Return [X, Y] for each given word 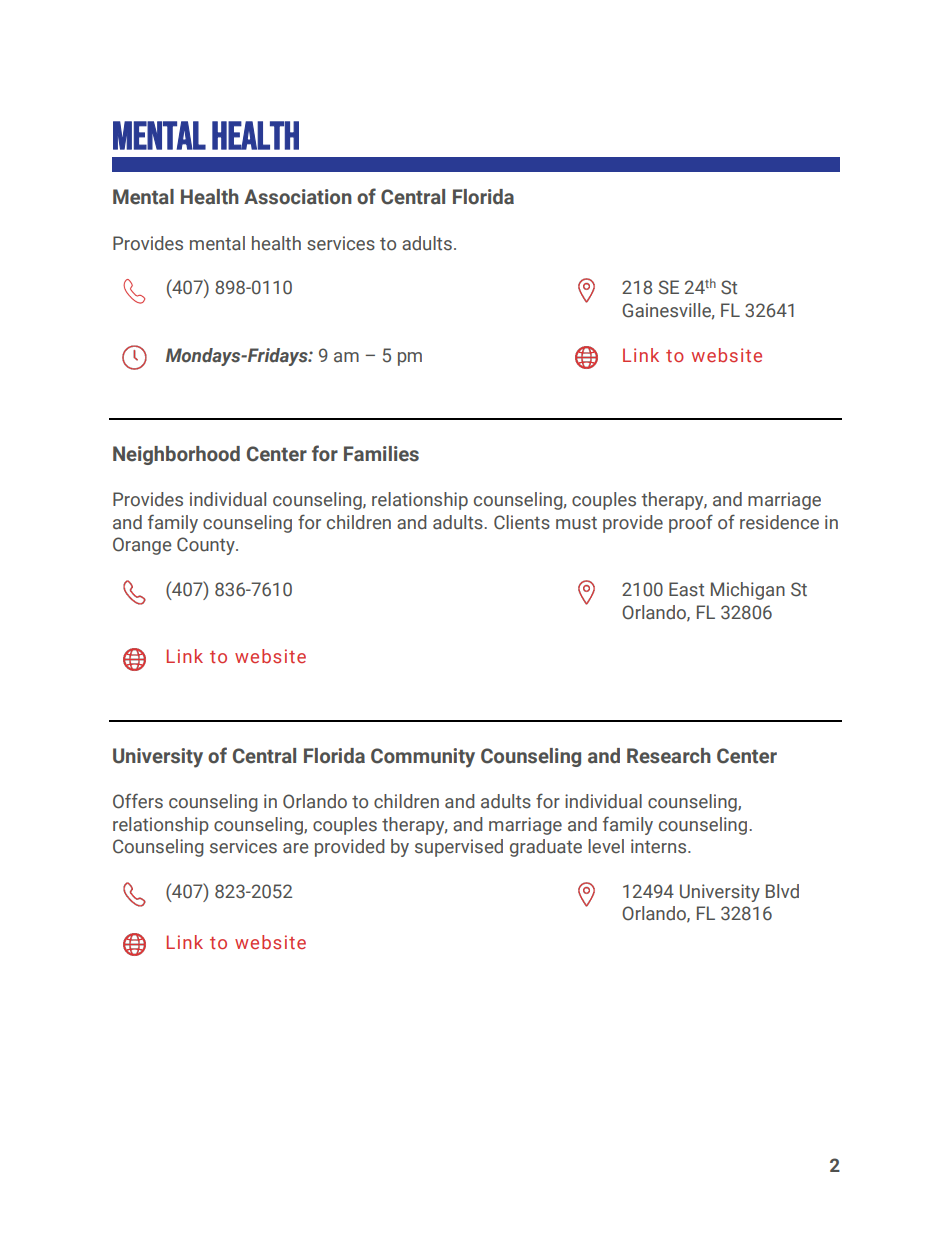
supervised [459, 848]
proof [691, 523]
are [295, 848]
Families [381, 454]
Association [298, 197]
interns [660, 846]
